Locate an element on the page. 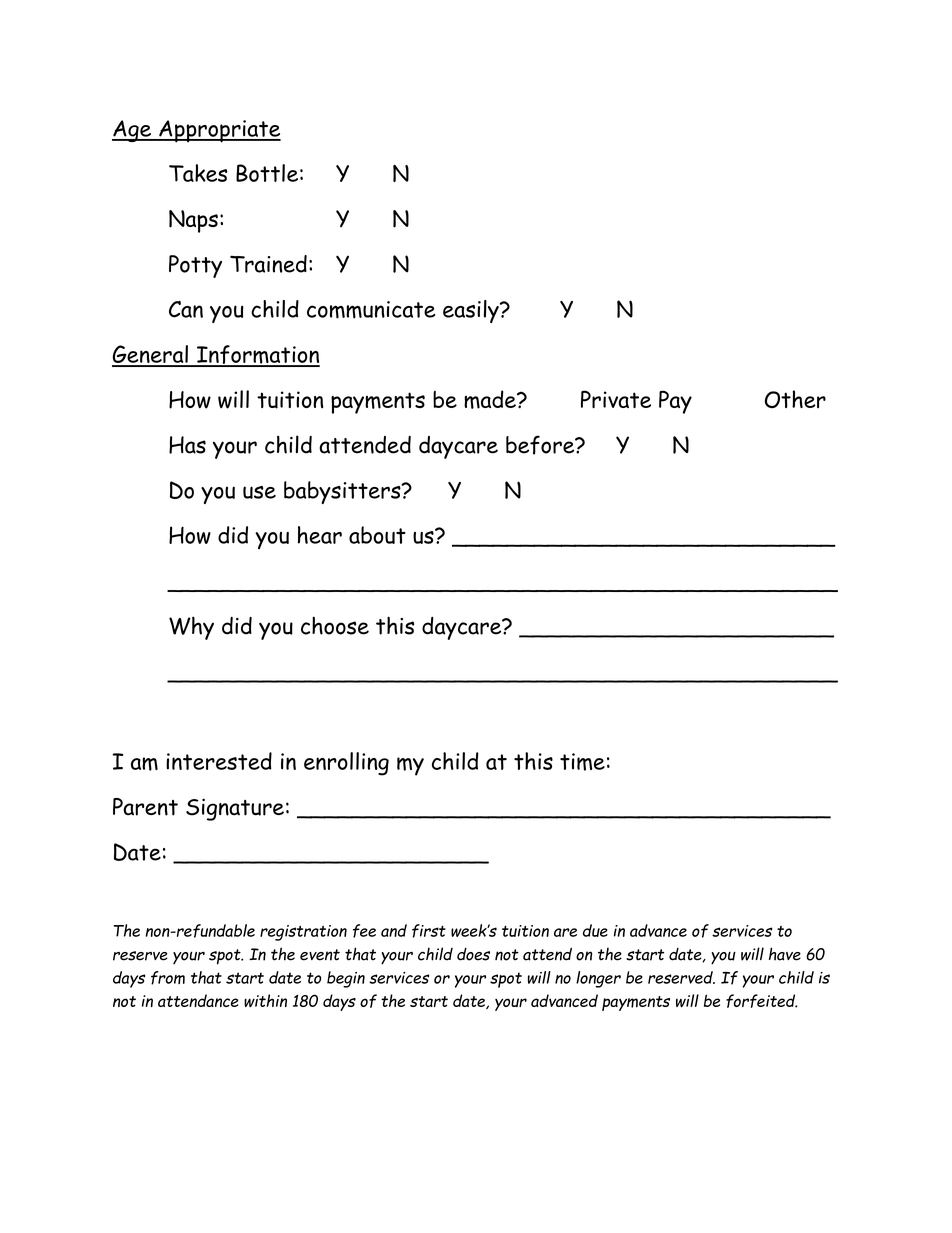 Image resolution: width=952 pixels, height=1233 pixels. does is located at coordinates (473, 954).
